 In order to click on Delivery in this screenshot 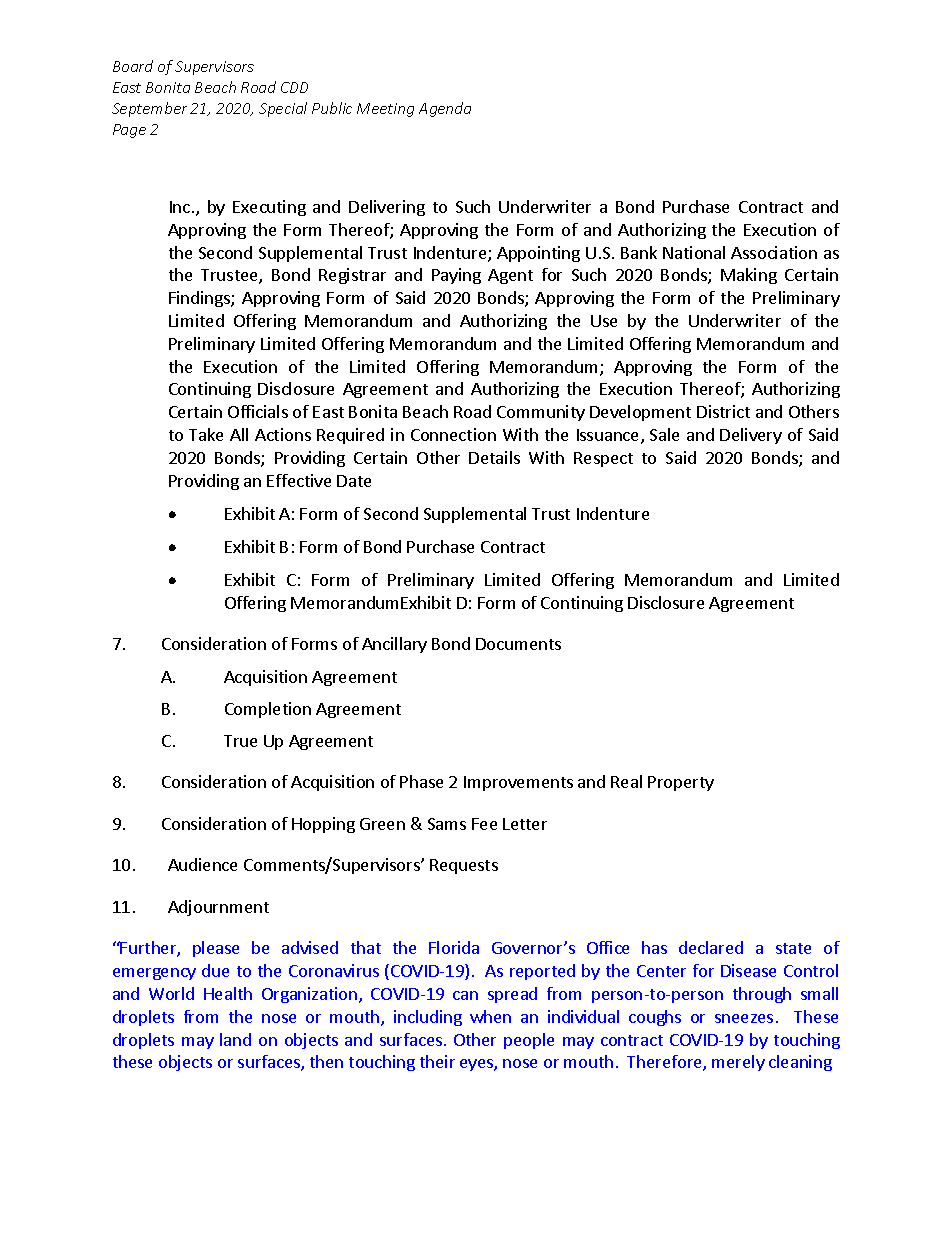, I will do `click(751, 436)`.
